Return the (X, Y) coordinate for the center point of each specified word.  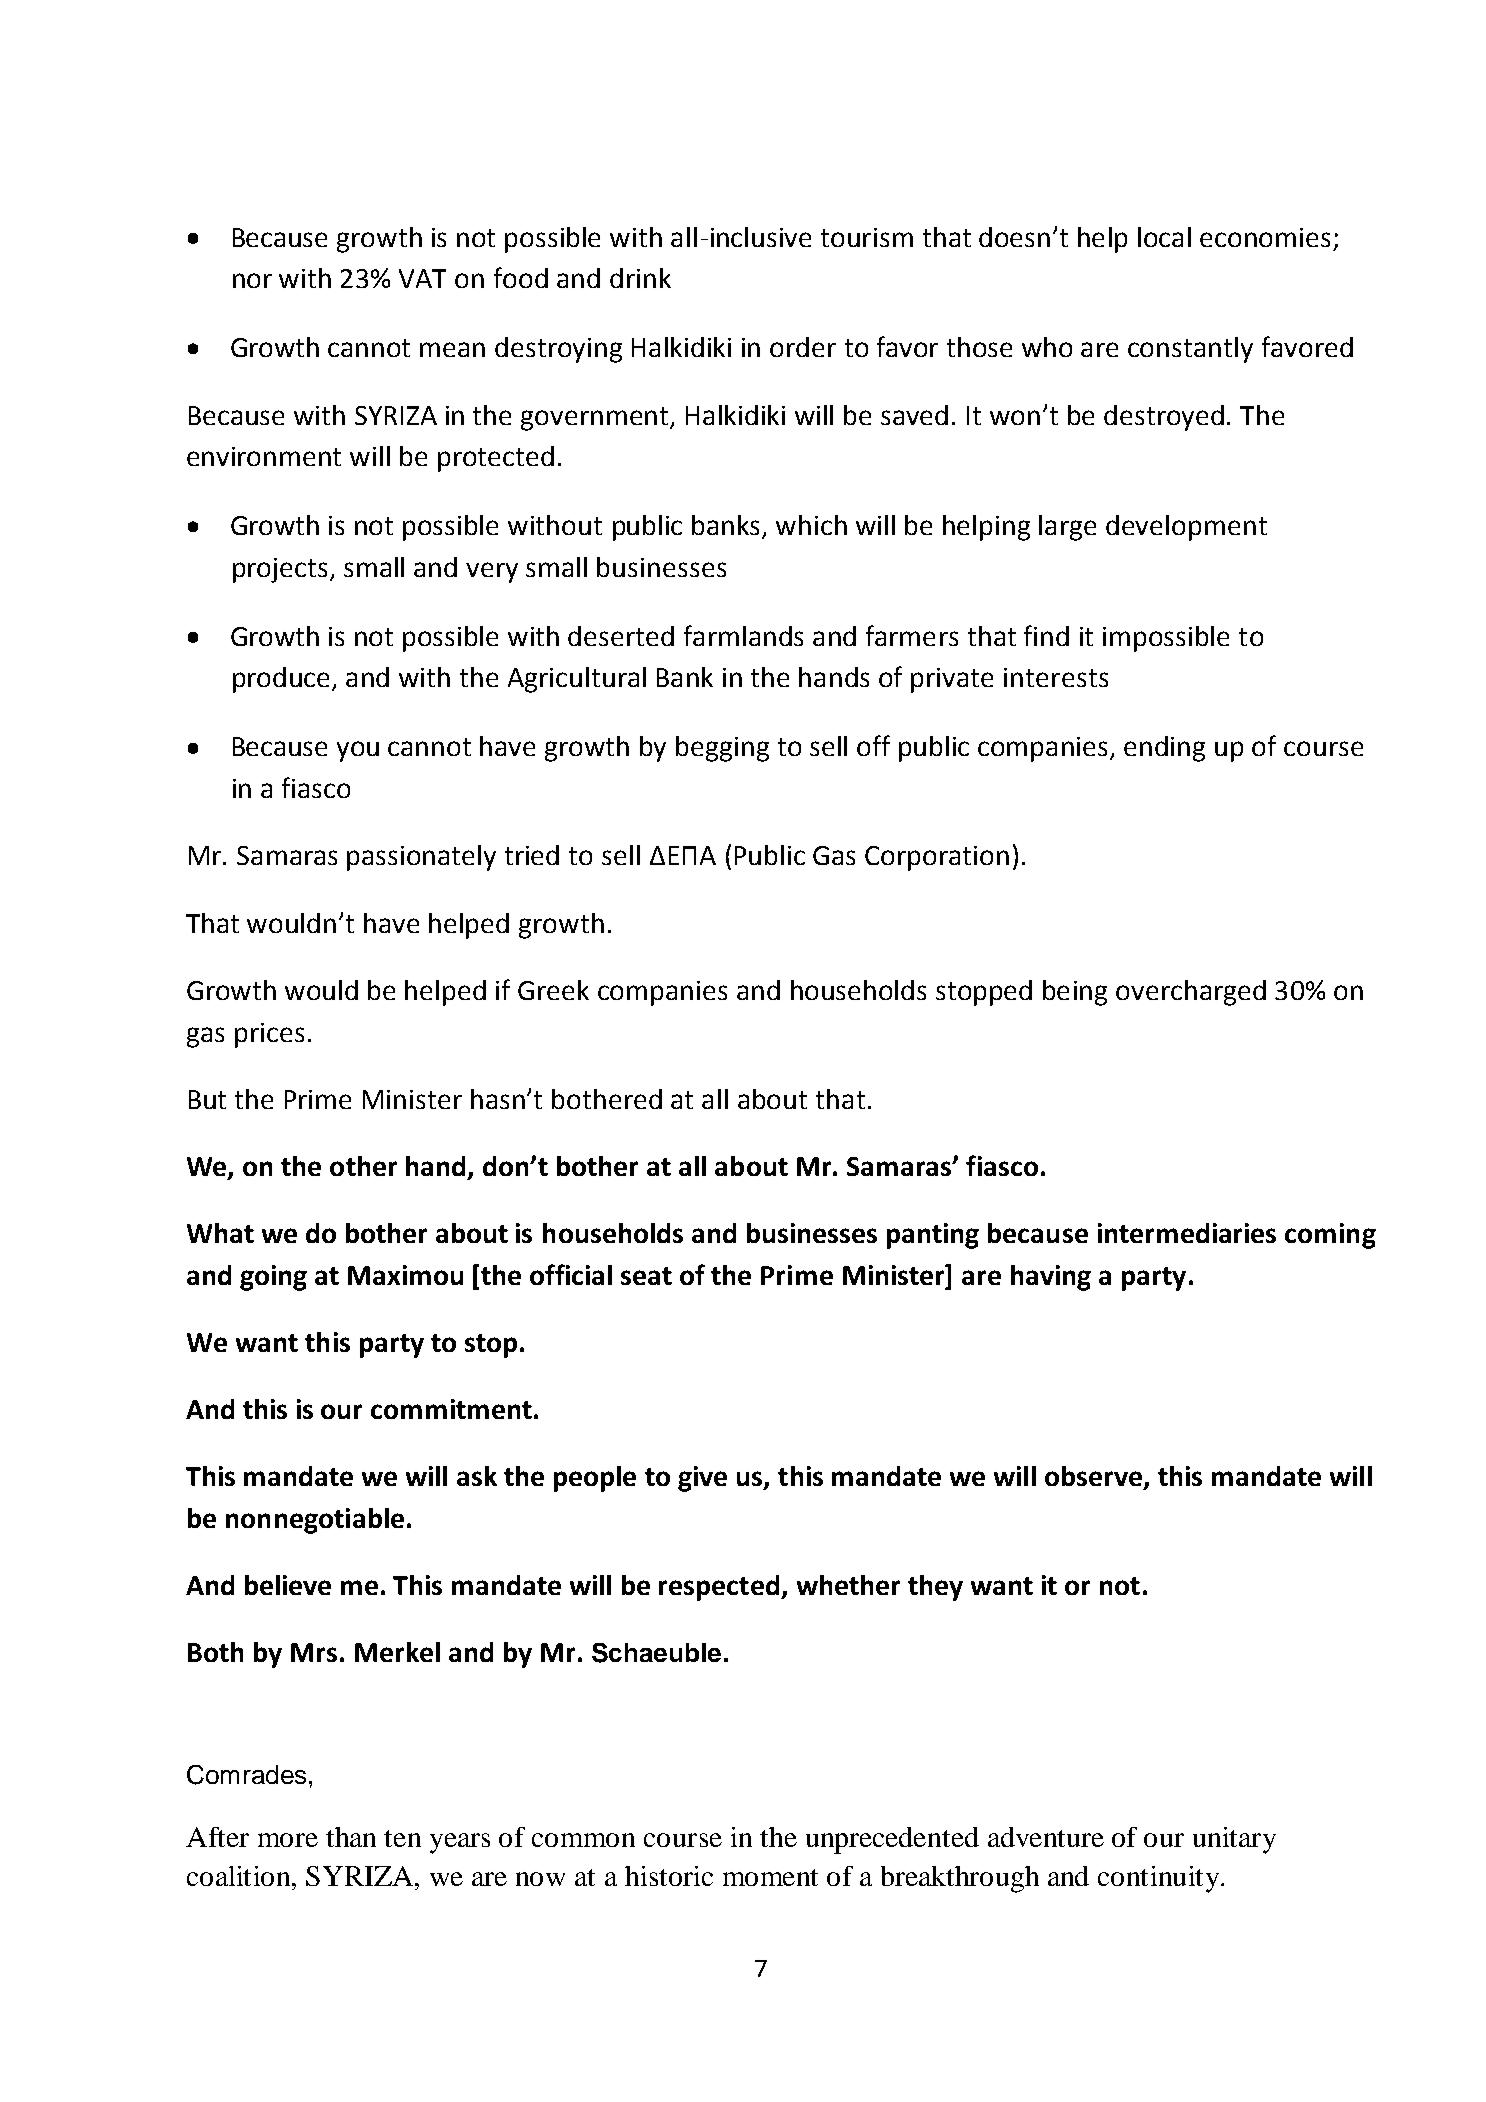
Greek (553, 990)
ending (1164, 749)
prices (269, 1035)
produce (283, 680)
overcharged (1191, 993)
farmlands (743, 635)
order (803, 347)
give (702, 1479)
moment (770, 1877)
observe (1095, 1477)
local (1164, 237)
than (351, 1837)
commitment (451, 1409)
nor (252, 280)
